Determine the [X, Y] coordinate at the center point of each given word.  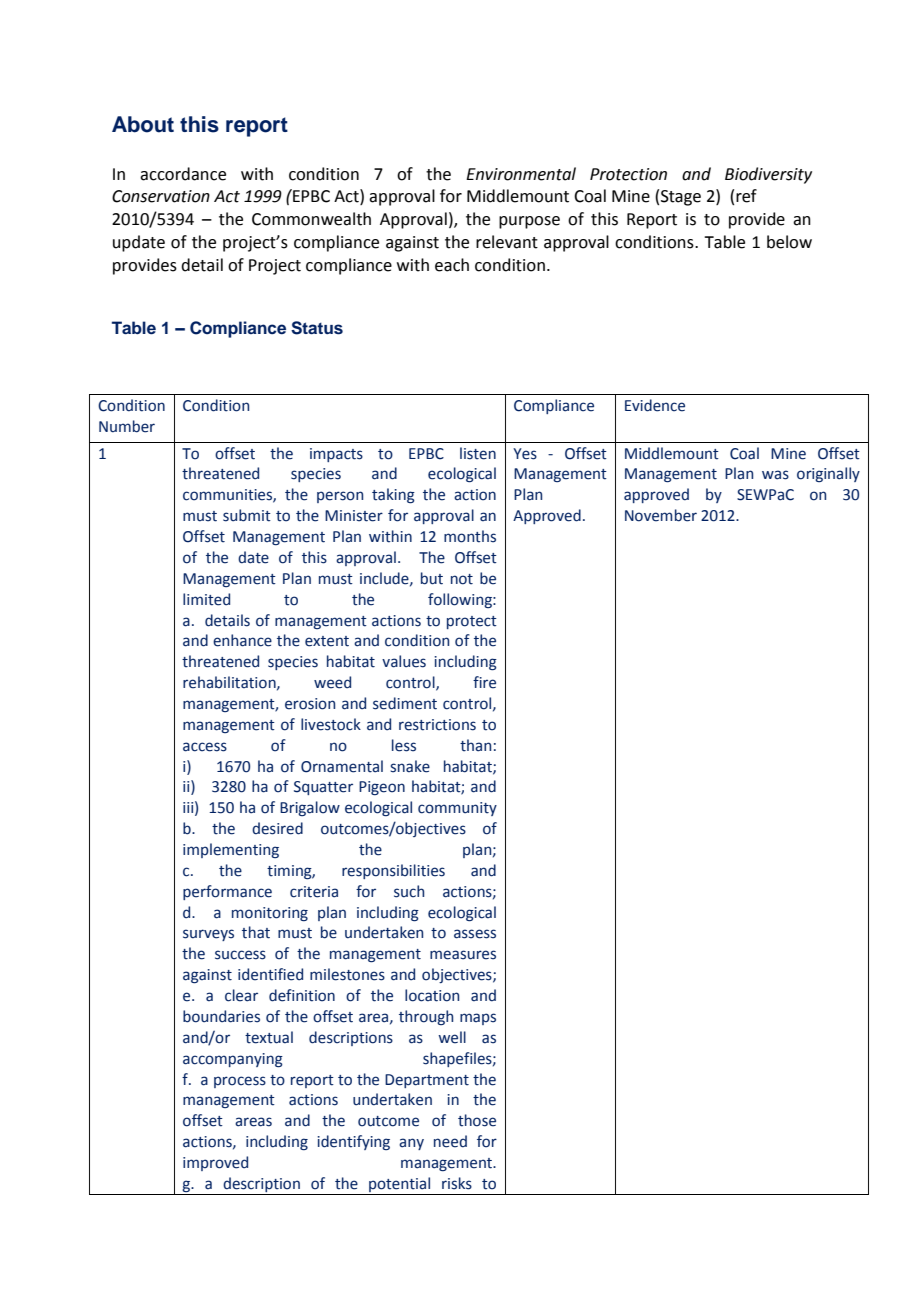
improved [215, 1163]
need [450, 1141]
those [477, 1120]
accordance [183, 174]
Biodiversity [768, 175]
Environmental [521, 174]
